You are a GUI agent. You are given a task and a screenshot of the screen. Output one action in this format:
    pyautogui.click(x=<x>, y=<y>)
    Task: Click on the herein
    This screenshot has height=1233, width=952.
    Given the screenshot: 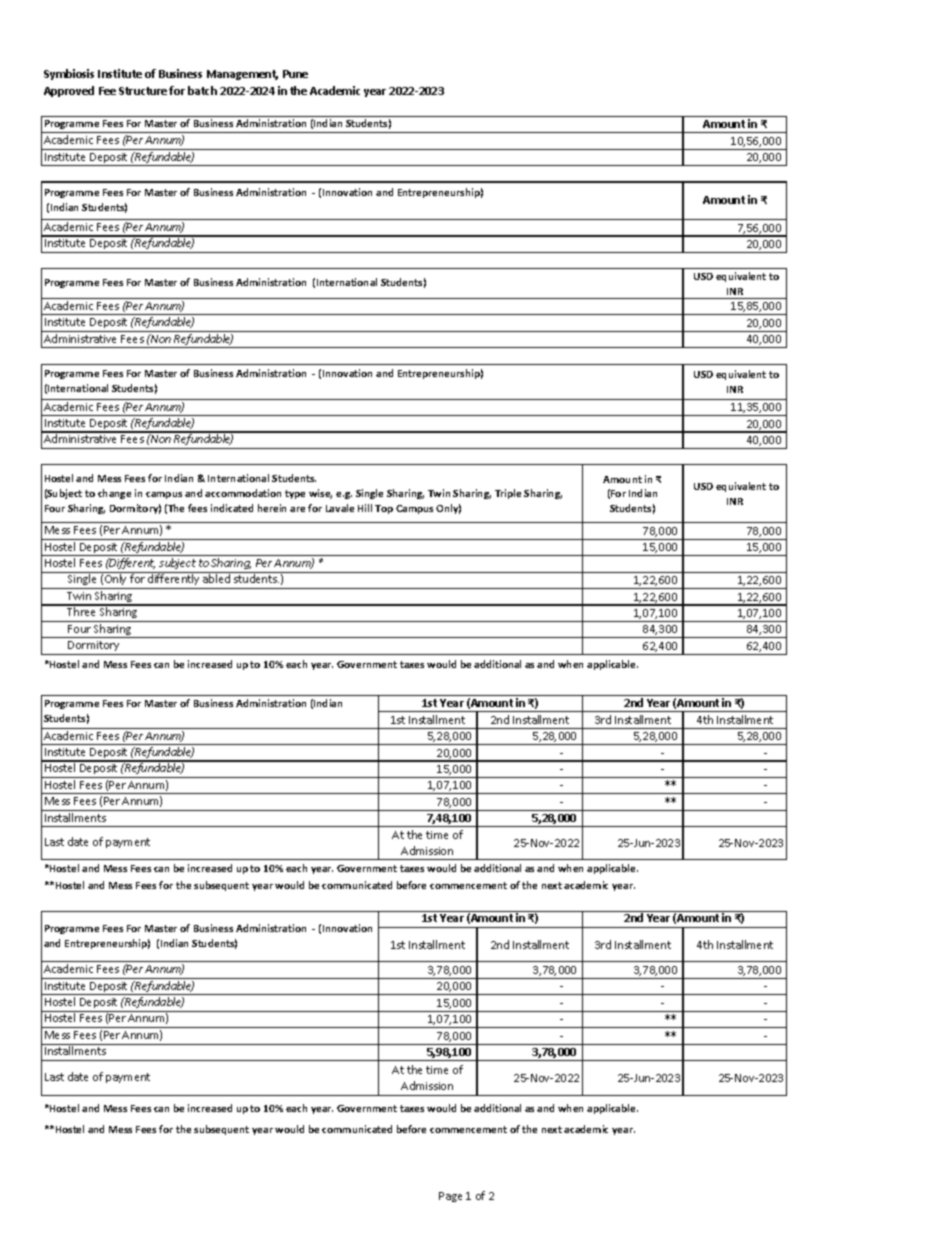 What is the action you would take?
    pyautogui.click(x=272, y=508)
